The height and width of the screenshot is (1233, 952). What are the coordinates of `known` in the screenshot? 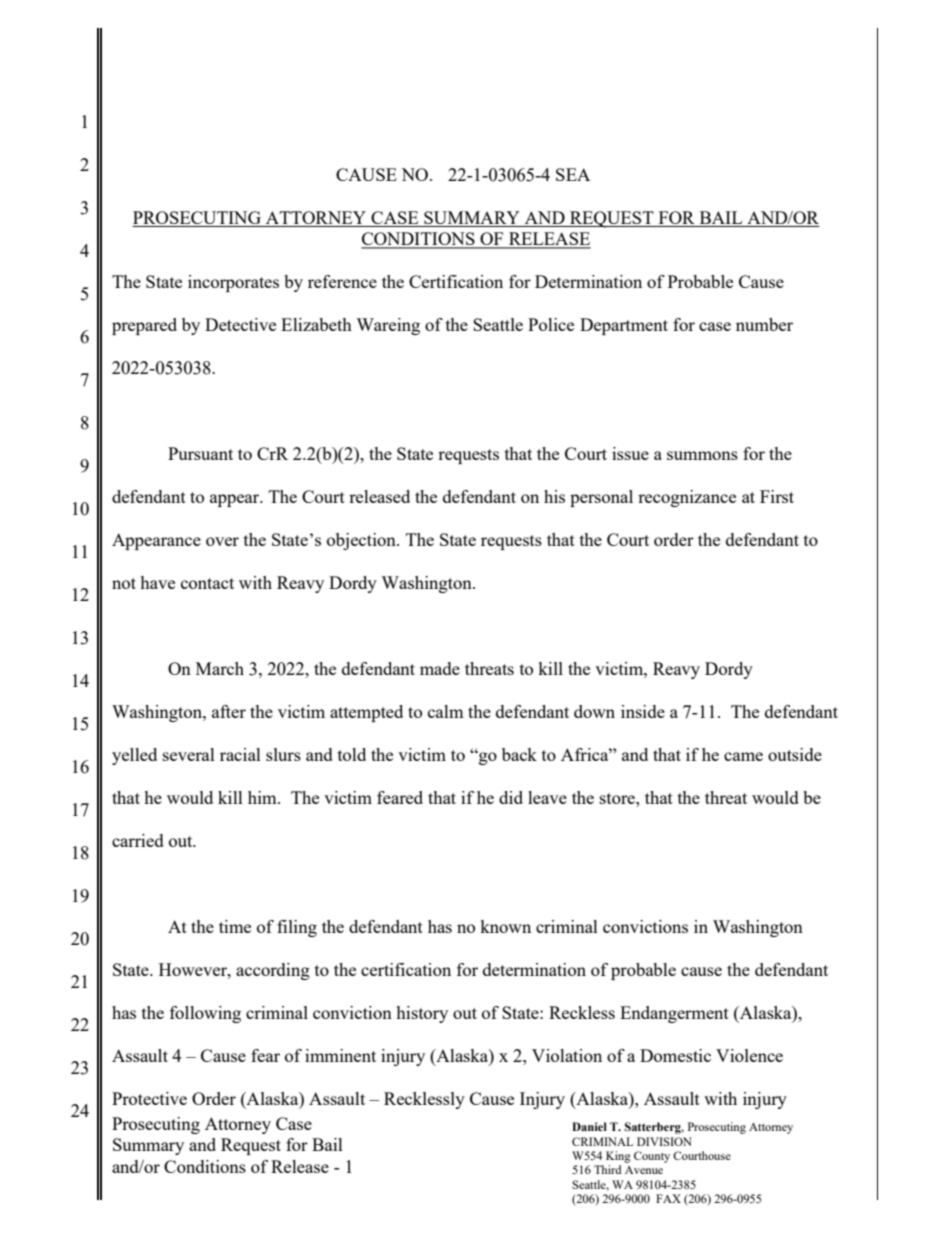 It's located at (505, 926).
